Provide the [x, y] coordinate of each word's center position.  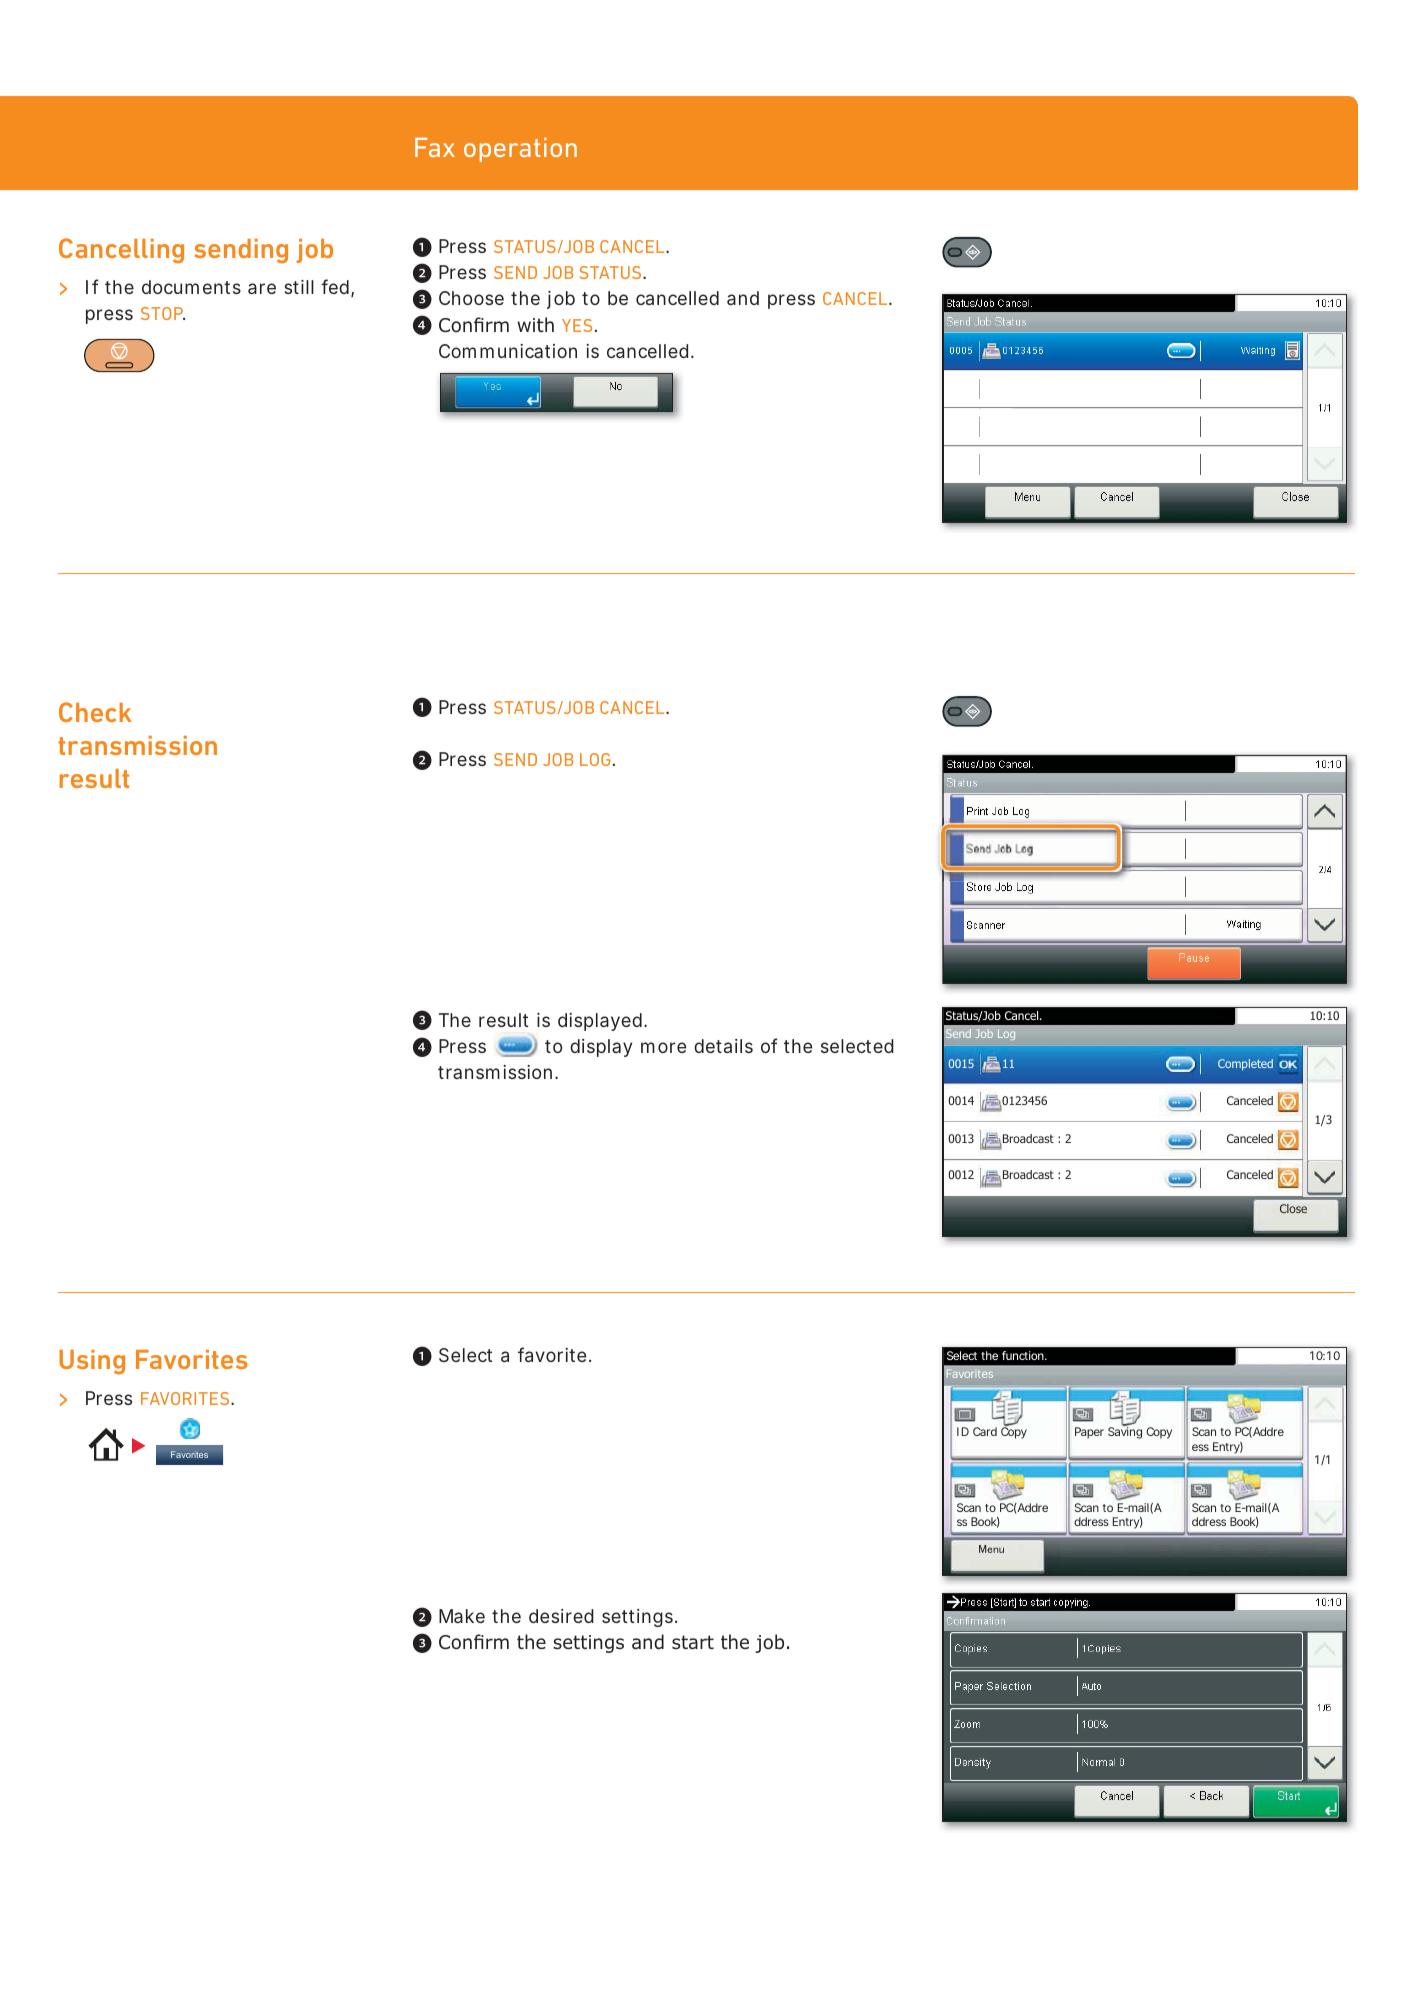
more [663, 1047]
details [723, 1046]
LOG [595, 759]
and [743, 298]
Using [92, 1362]
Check [95, 712]
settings [637, 1618]
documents [191, 287]
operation [520, 150]
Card [985, 1431]
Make [462, 1616]
